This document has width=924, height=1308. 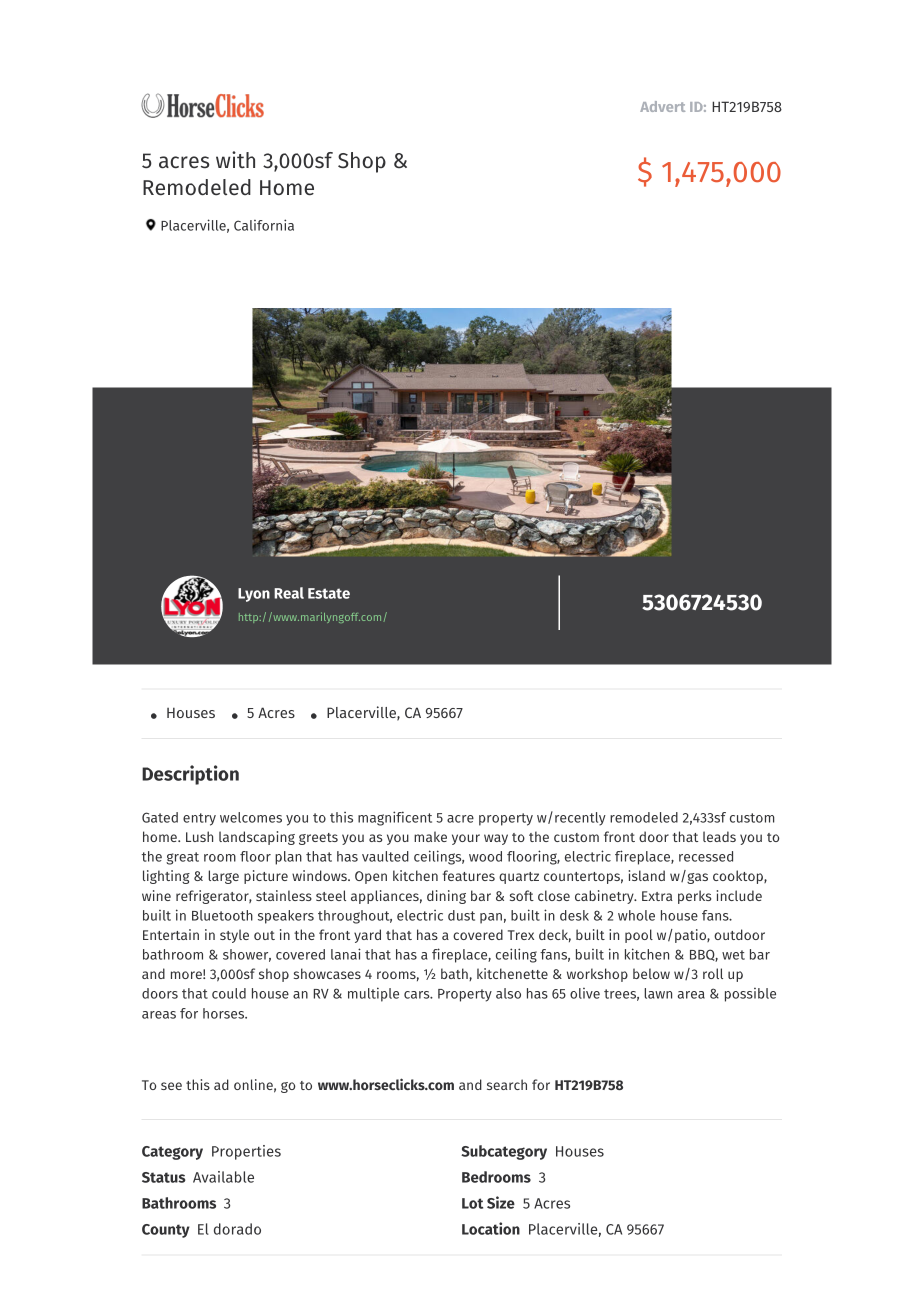 I want to click on with, so click(x=235, y=160).
